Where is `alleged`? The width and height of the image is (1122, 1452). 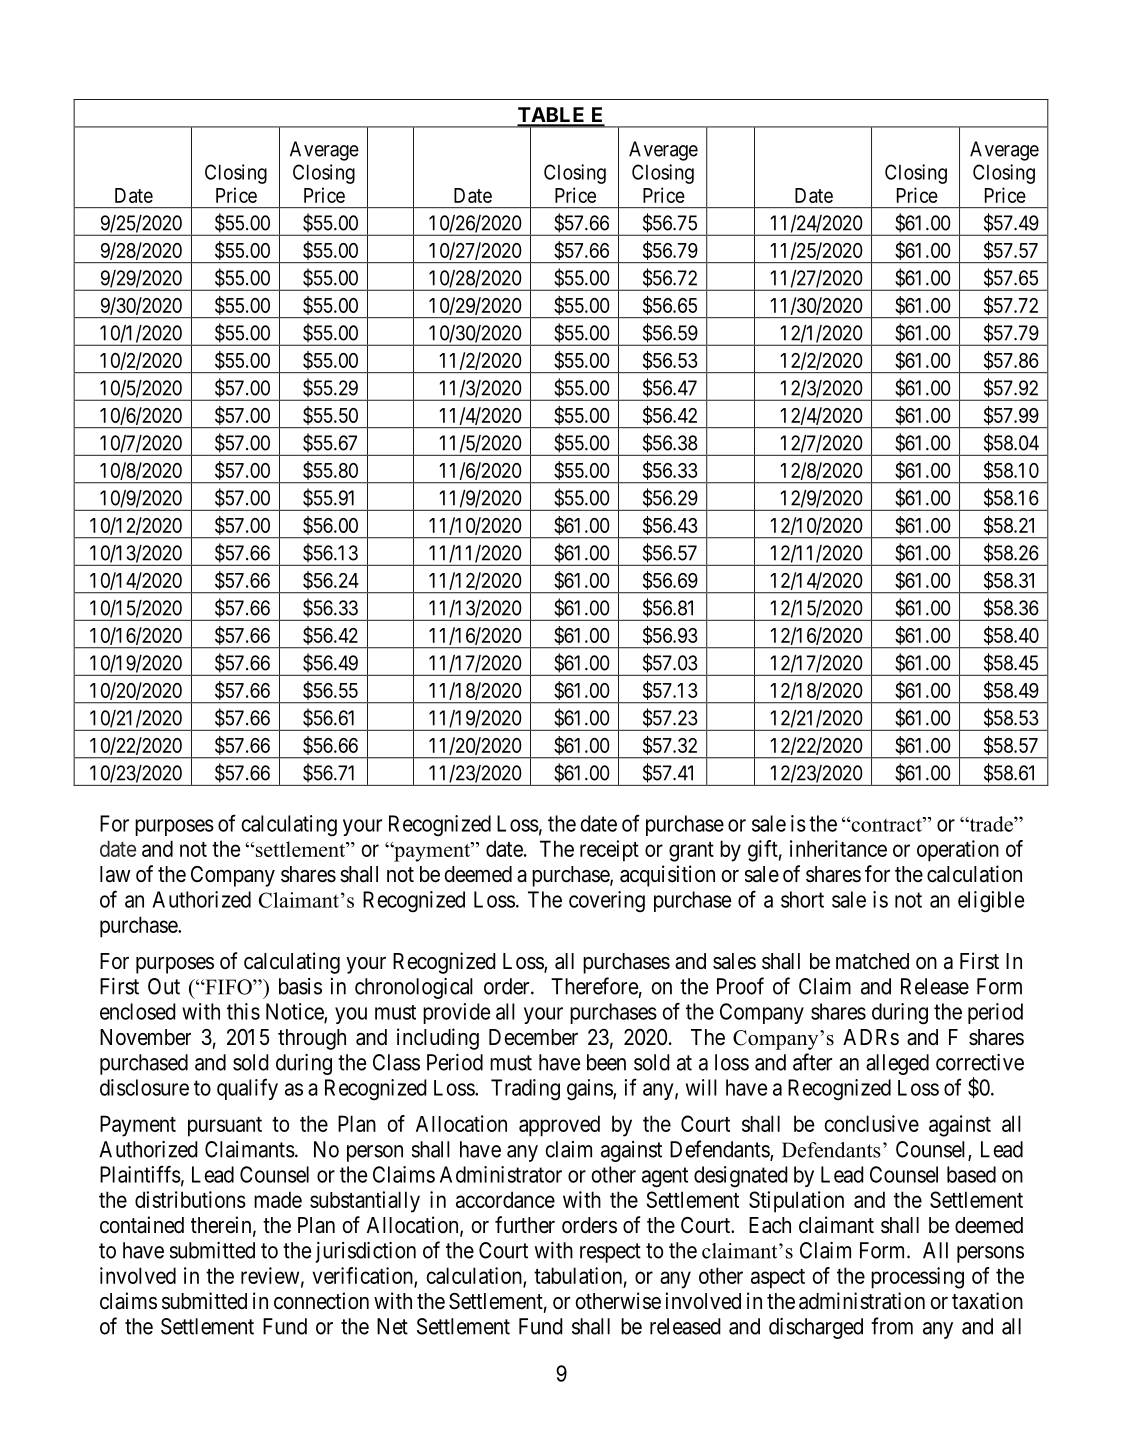 alleged is located at coordinates (897, 1064).
